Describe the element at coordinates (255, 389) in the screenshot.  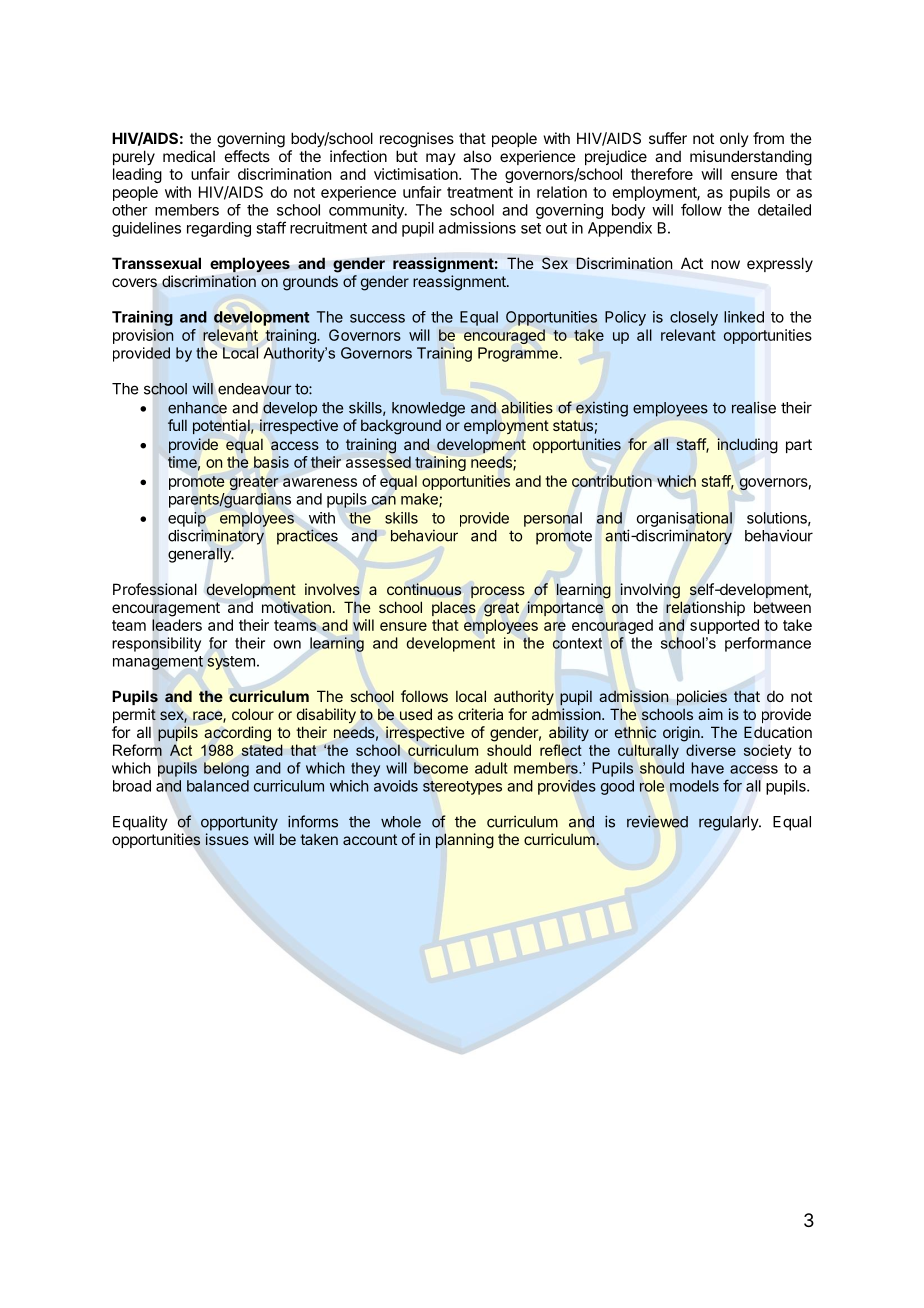
I see `endeavour` at that location.
